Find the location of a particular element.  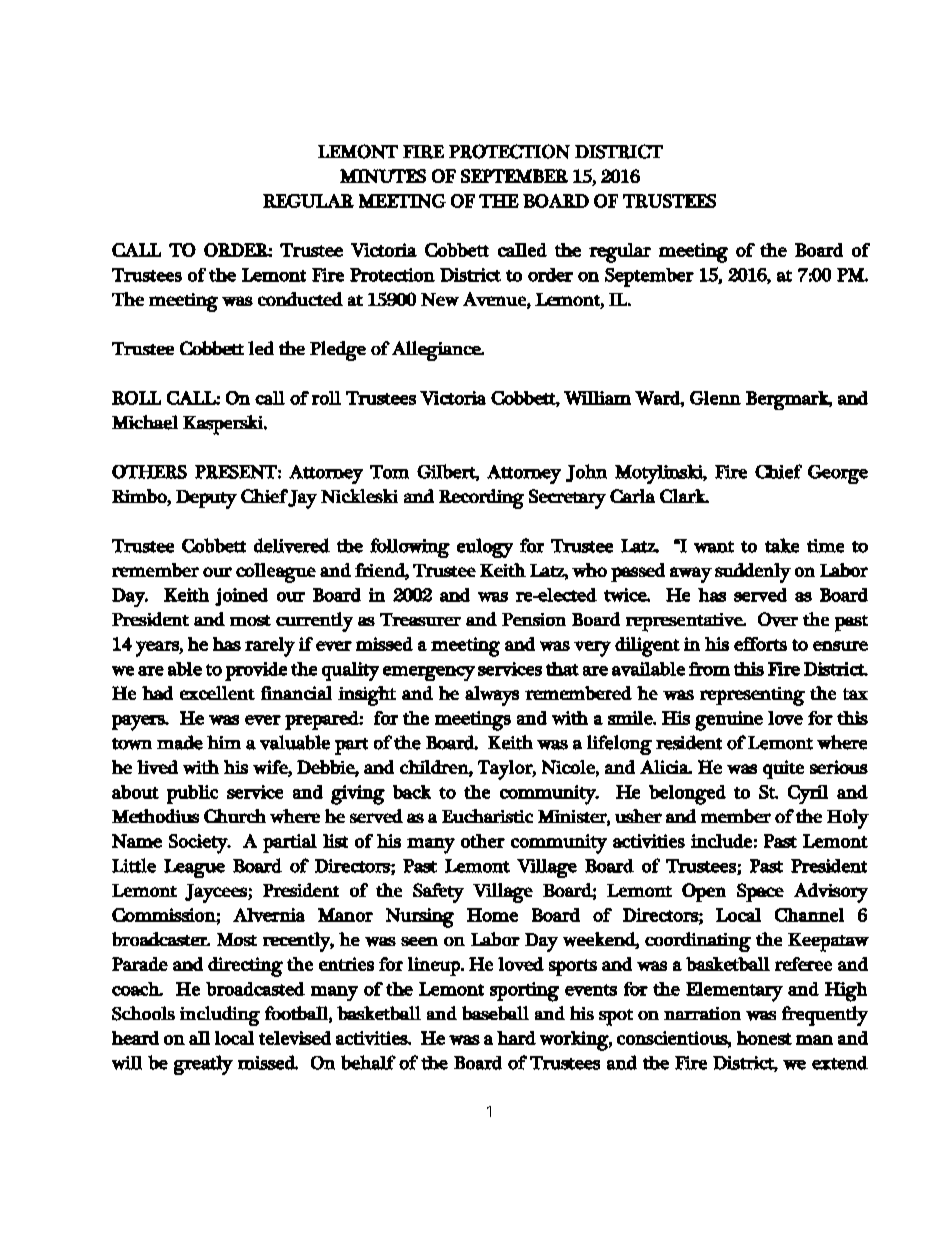

including is located at coordinates (220, 1016).
